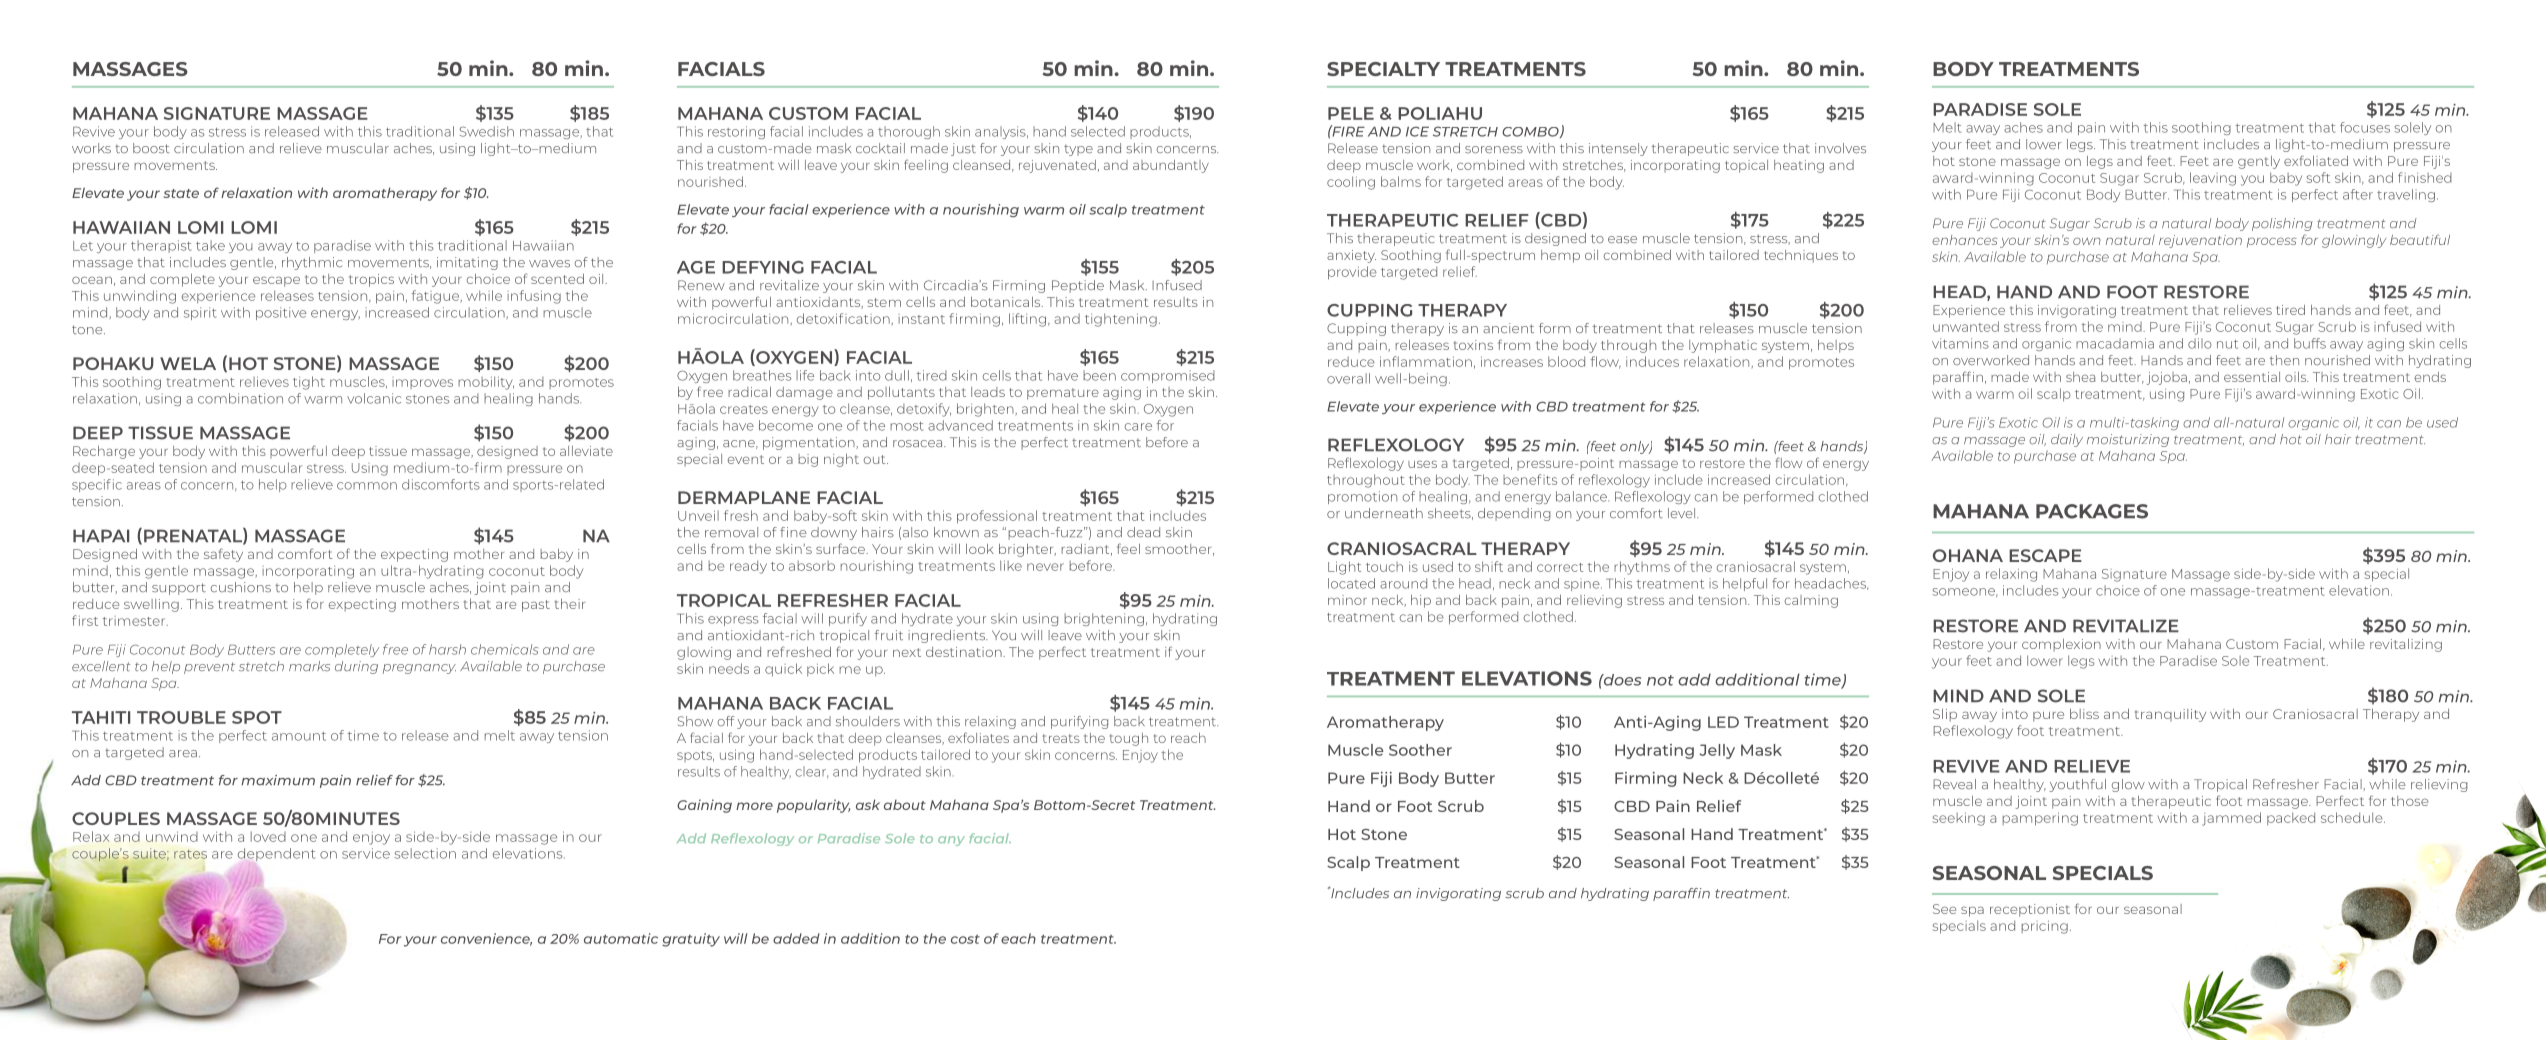 This page has width=2546, height=1040. What do you see at coordinates (621, 938) in the page?
I see `automatic` at bounding box center [621, 938].
